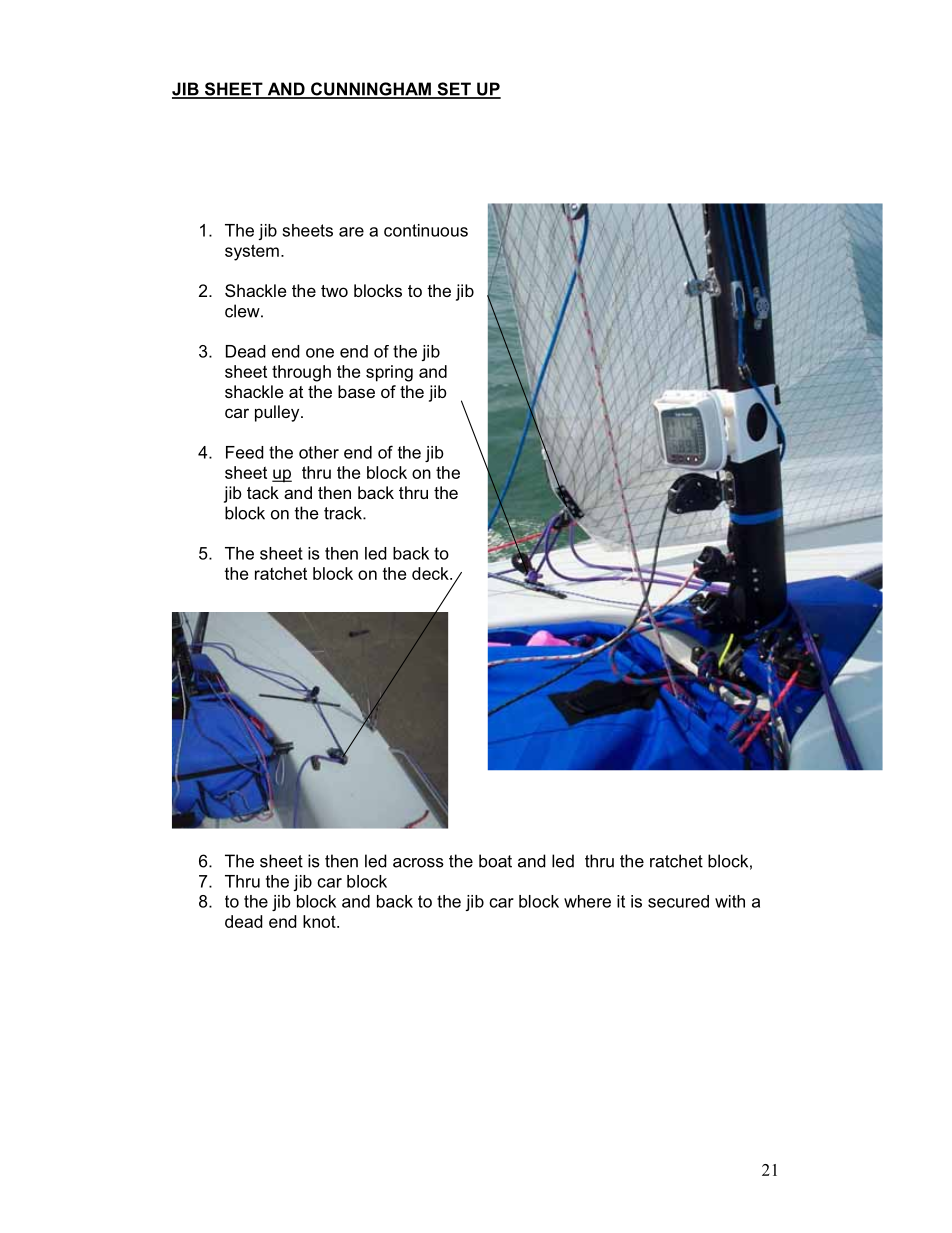  What do you see at coordinates (320, 921) in the screenshot?
I see `knot` at bounding box center [320, 921].
